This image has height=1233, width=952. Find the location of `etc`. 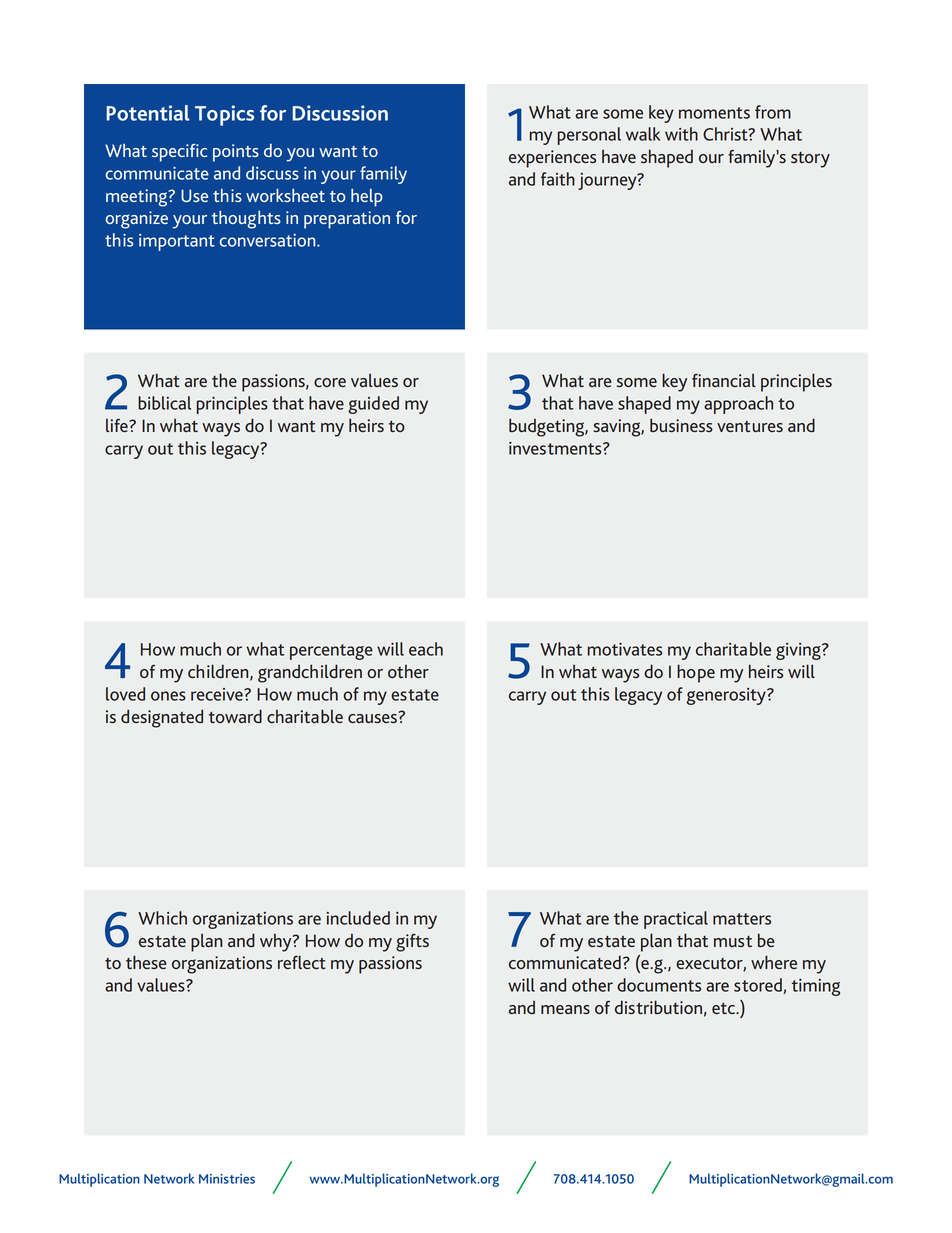

etc is located at coordinates (725, 1008).
